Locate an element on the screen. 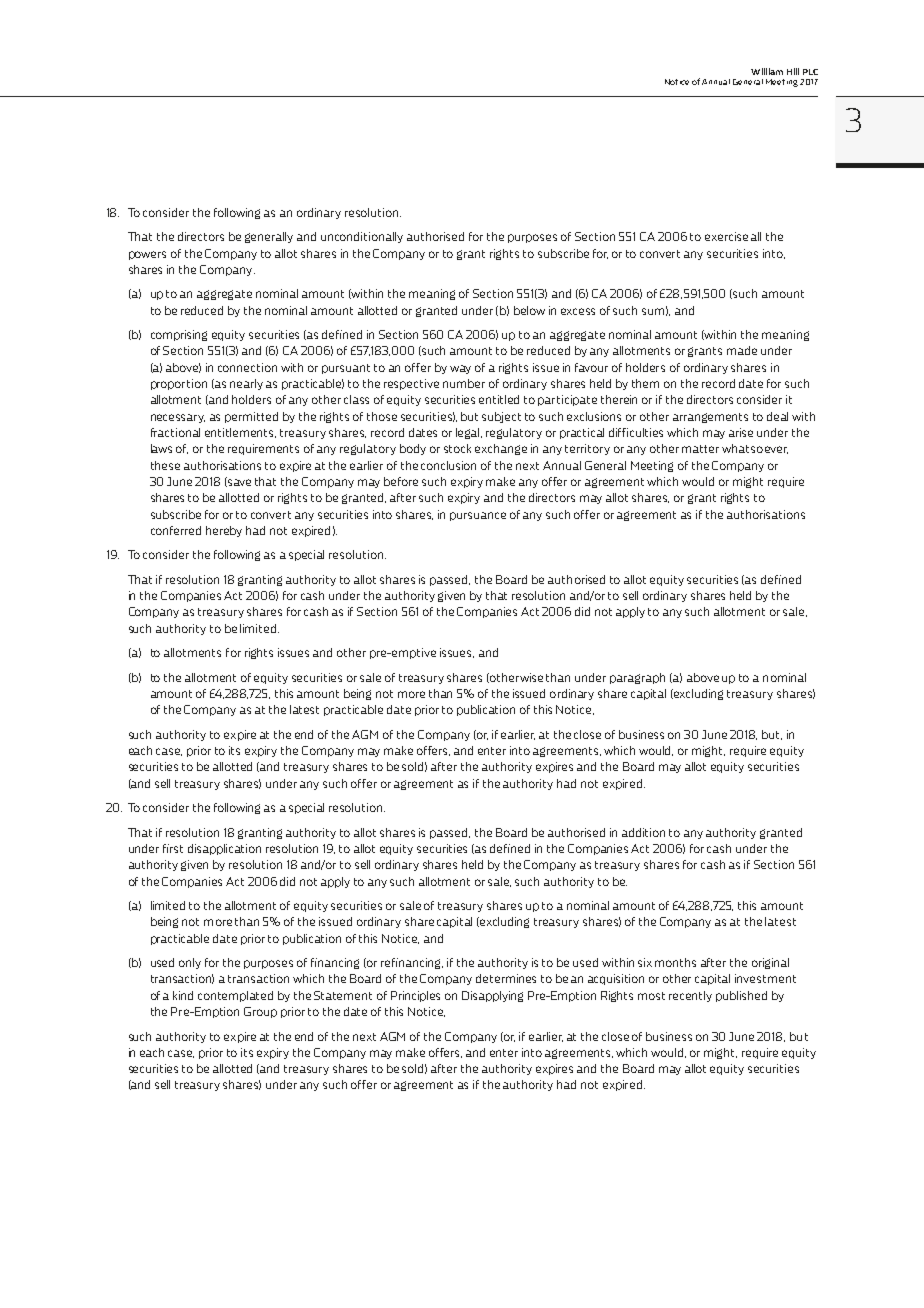  below is located at coordinates (529, 310).
